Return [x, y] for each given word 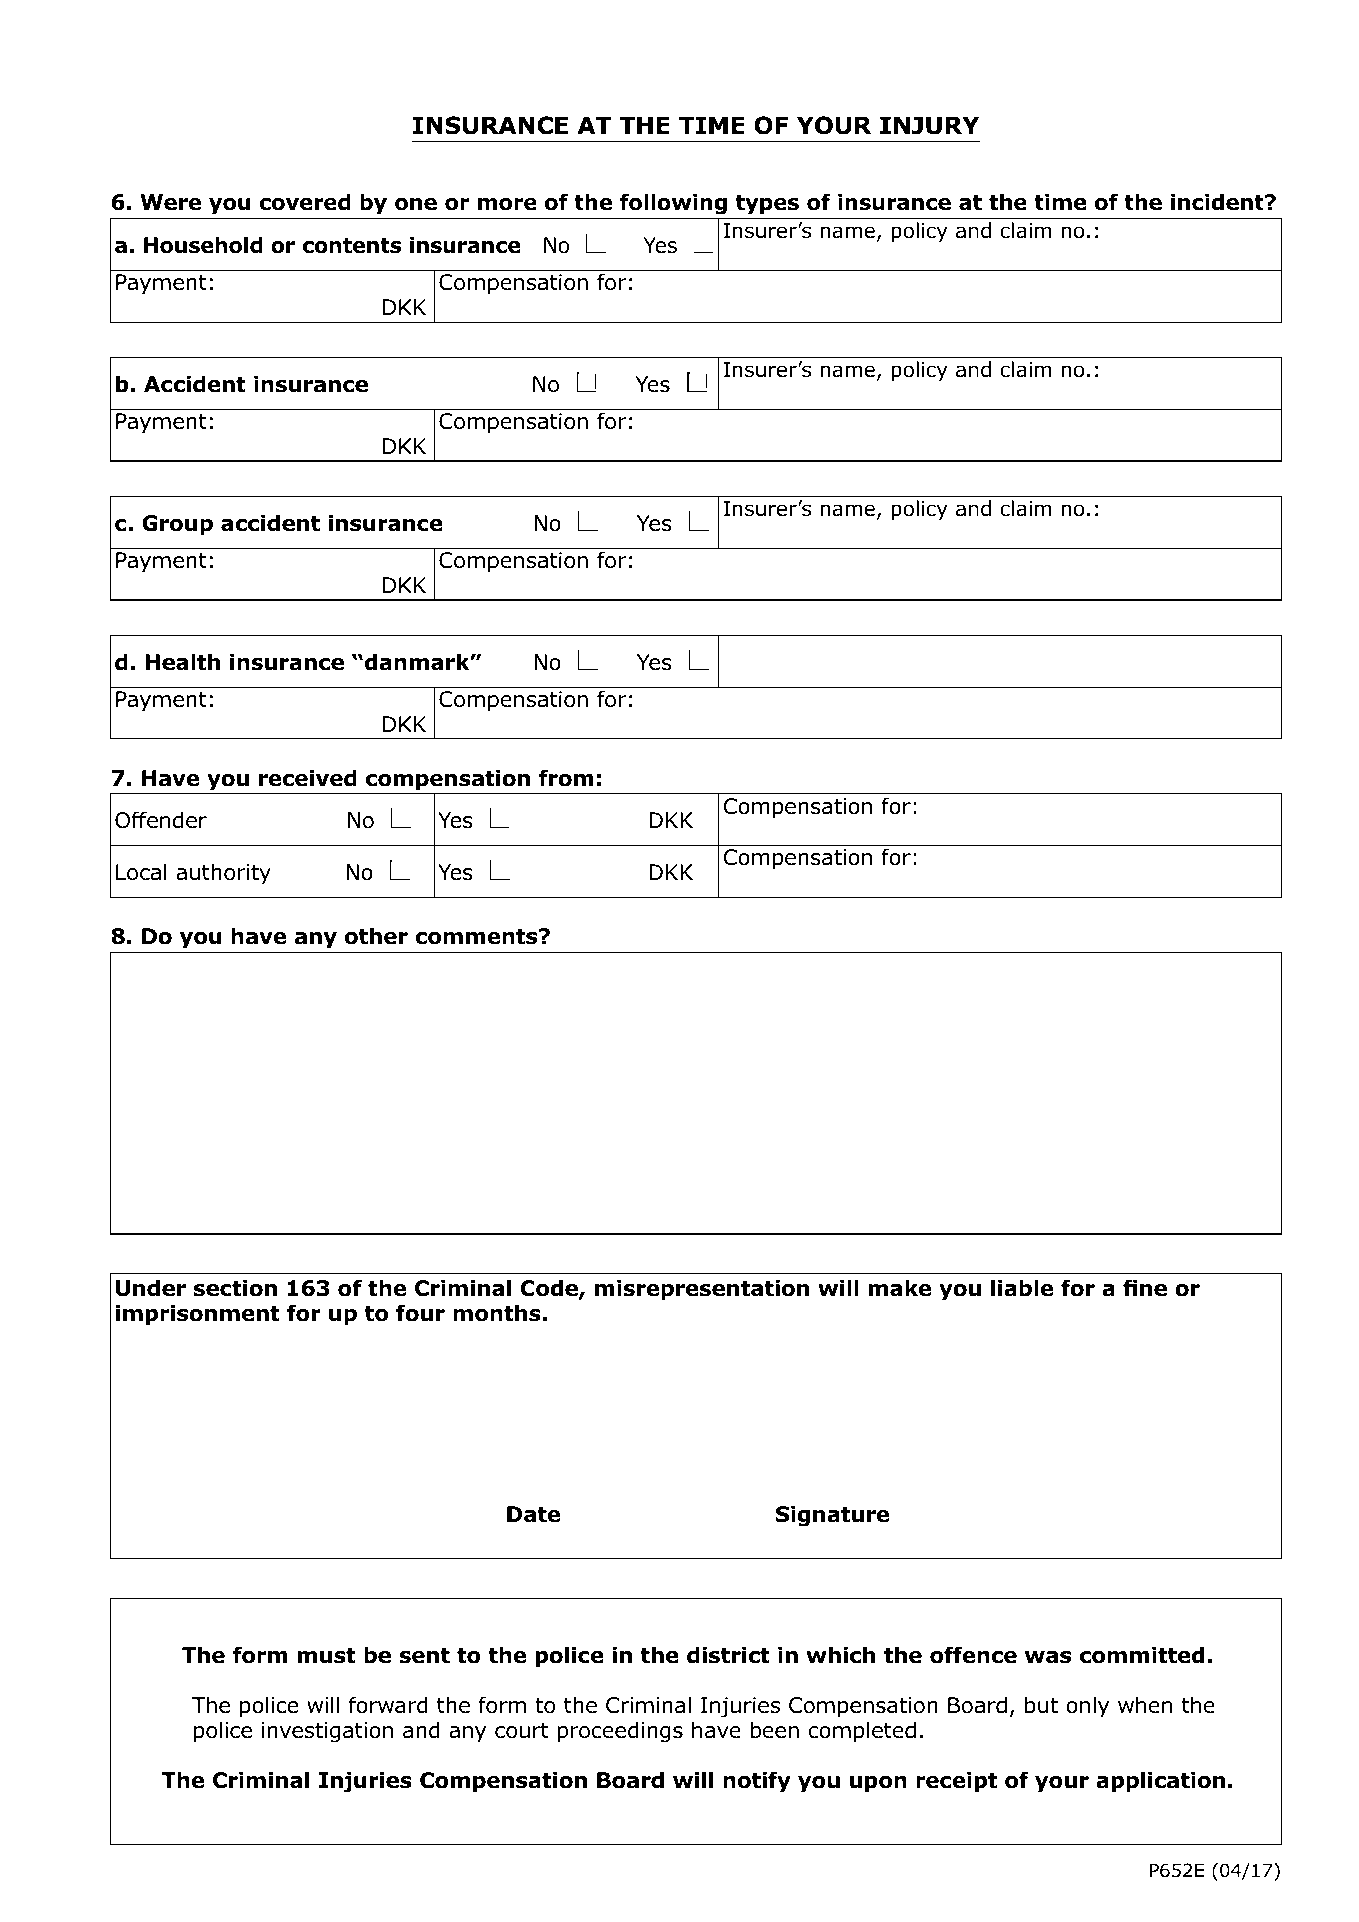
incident [1218, 202]
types [767, 205]
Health [182, 662]
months [497, 1313]
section [235, 1288]
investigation [327, 1732]
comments [477, 937]
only [1087, 1707]
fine [1145, 1288]
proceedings [620, 1732]
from [566, 778]
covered [305, 202]
